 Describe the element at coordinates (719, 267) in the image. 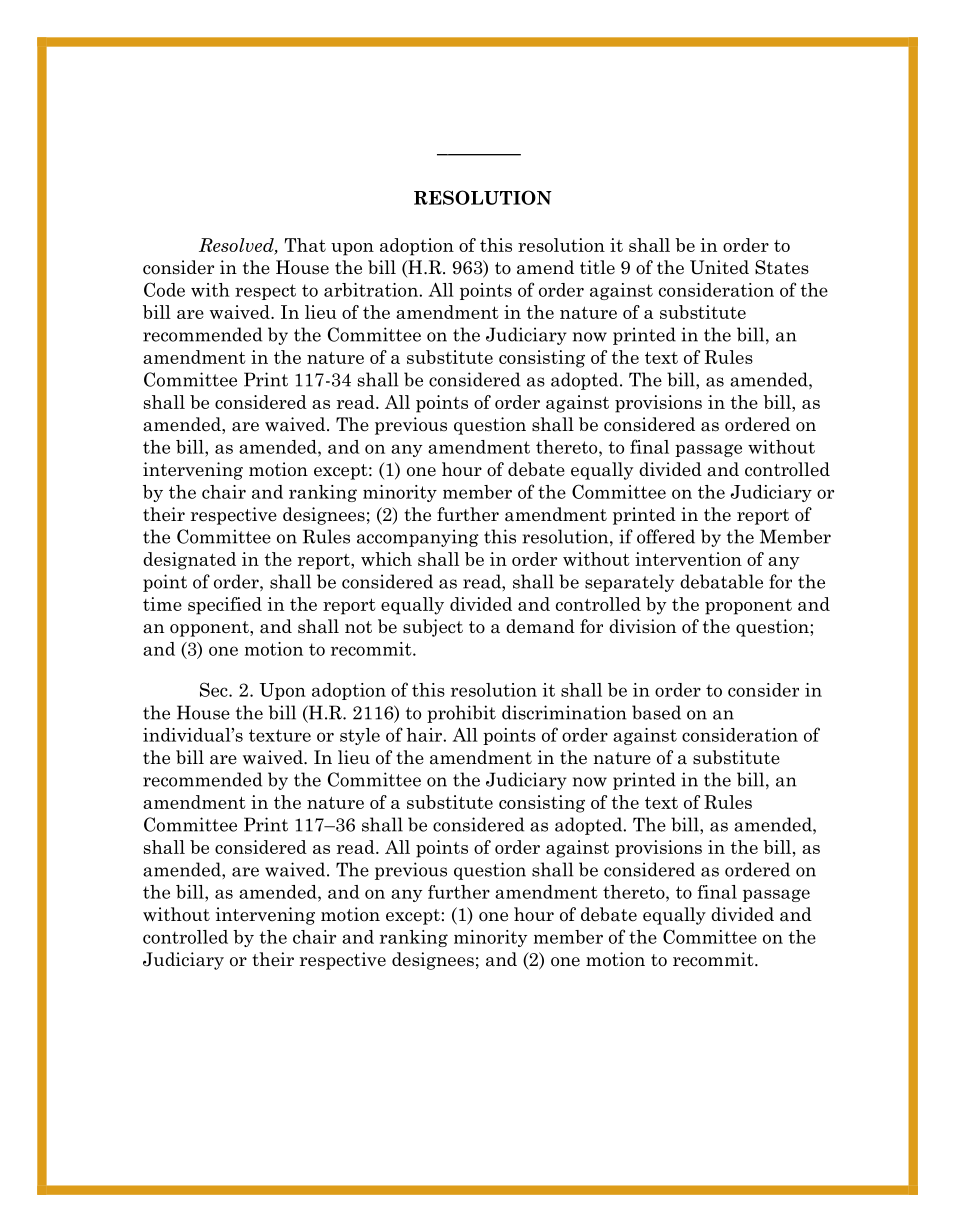

I see `United` at that location.
